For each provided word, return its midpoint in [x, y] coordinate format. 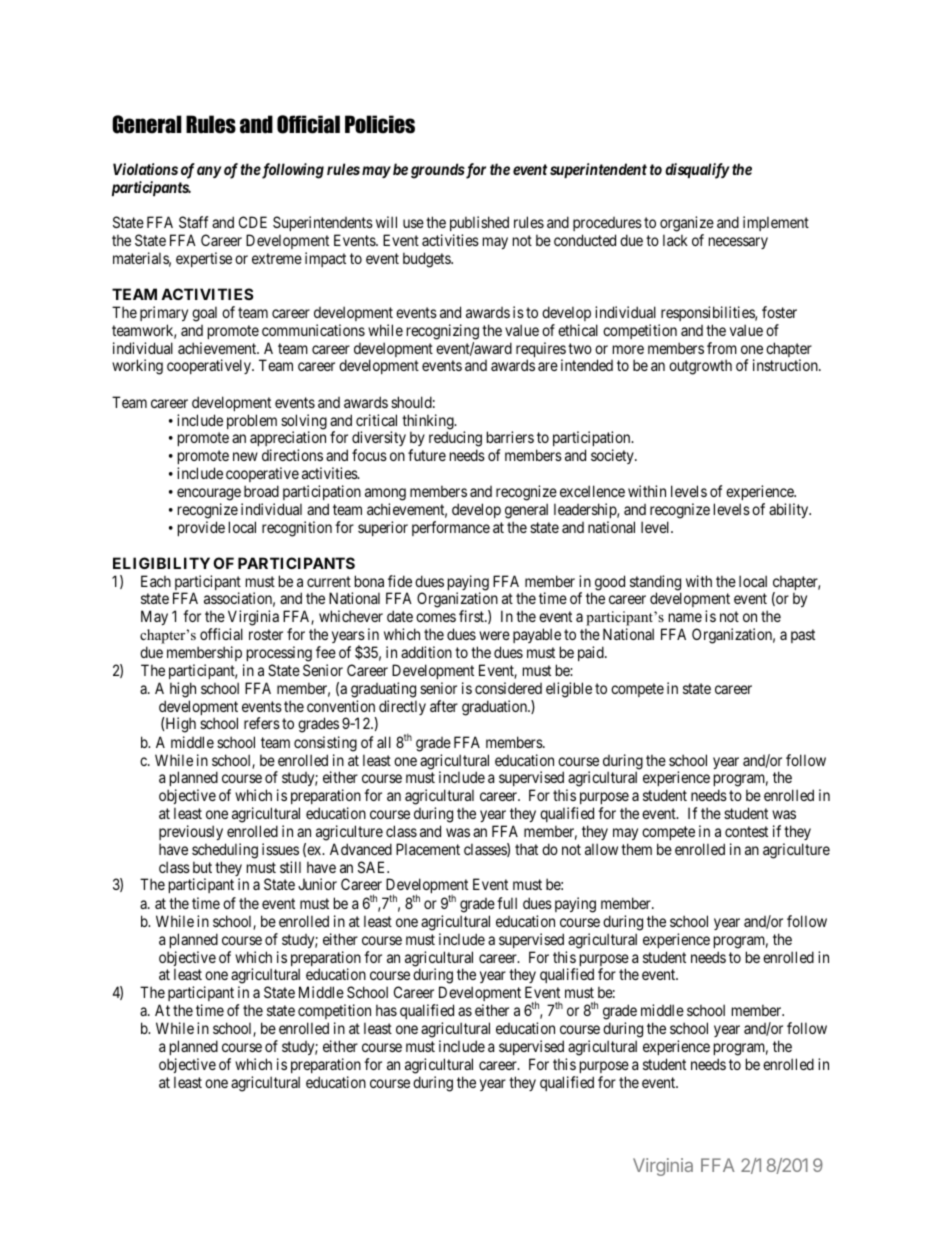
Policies [380, 124]
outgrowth [700, 367]
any [209, 172]
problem [252, 421]
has [386, 1010]
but [202, 867]
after [444, 706]
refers [262, 723]
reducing [455, 440]
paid [592, 653]
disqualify [697, 171]
